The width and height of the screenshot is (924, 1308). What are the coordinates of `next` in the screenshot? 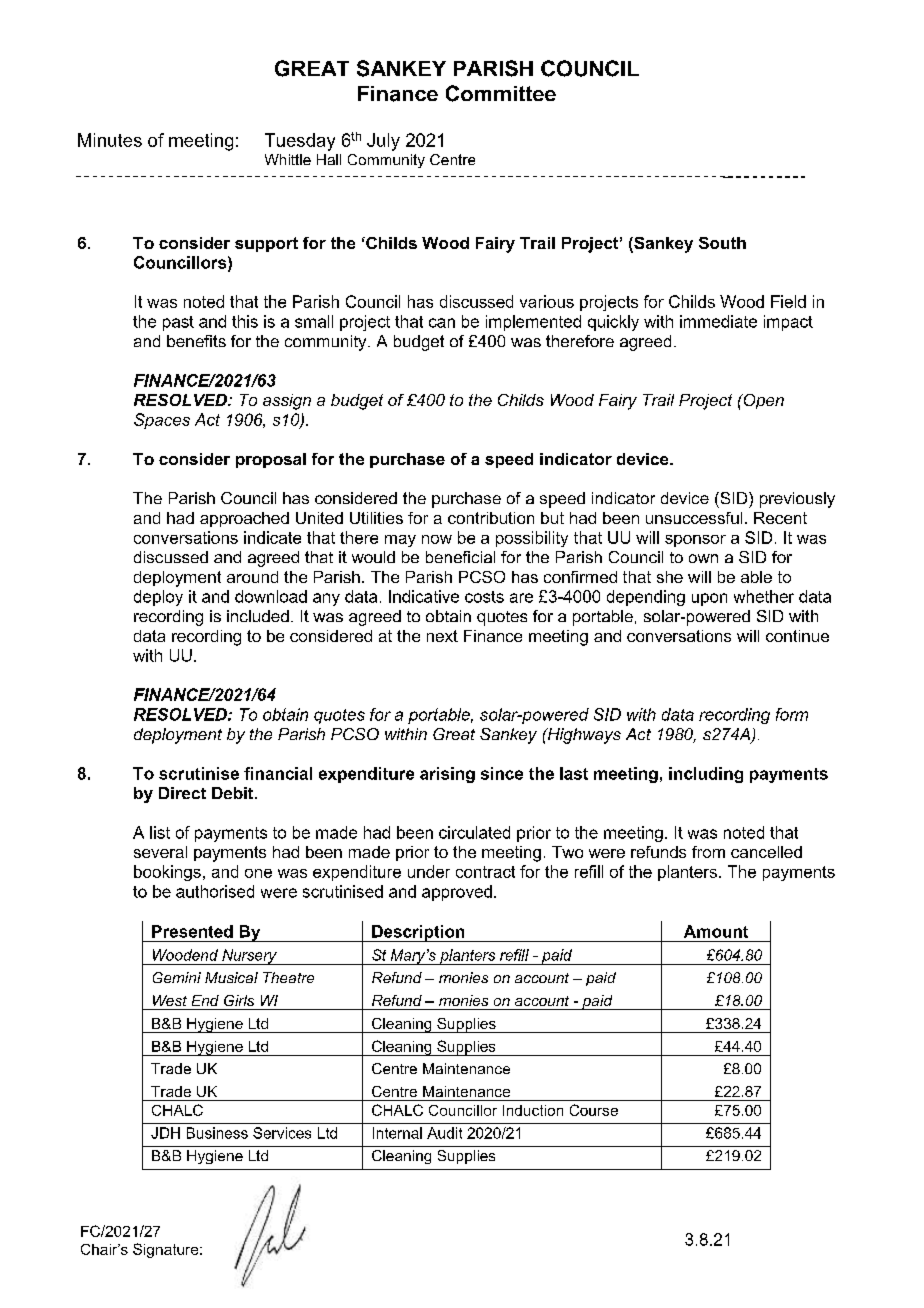 It's located at (442, 636).
